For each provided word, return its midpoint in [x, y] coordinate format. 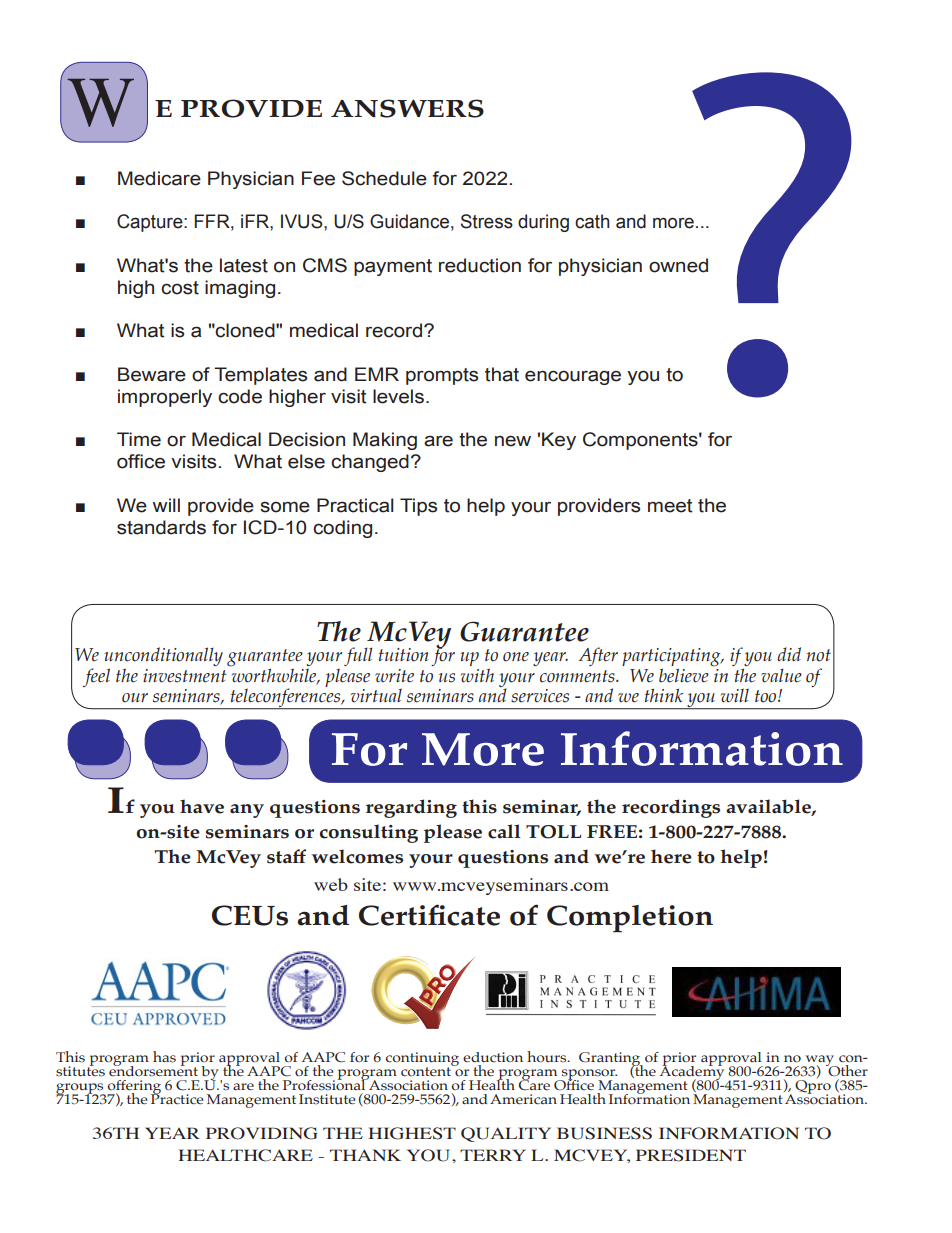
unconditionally [163, 658]
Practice [177, 1098]
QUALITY [506, 1134]
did [789, 654]
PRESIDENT [691, 1155]
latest [244, 265]
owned [678, 265]
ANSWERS [407, 108]
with [477, 675]
